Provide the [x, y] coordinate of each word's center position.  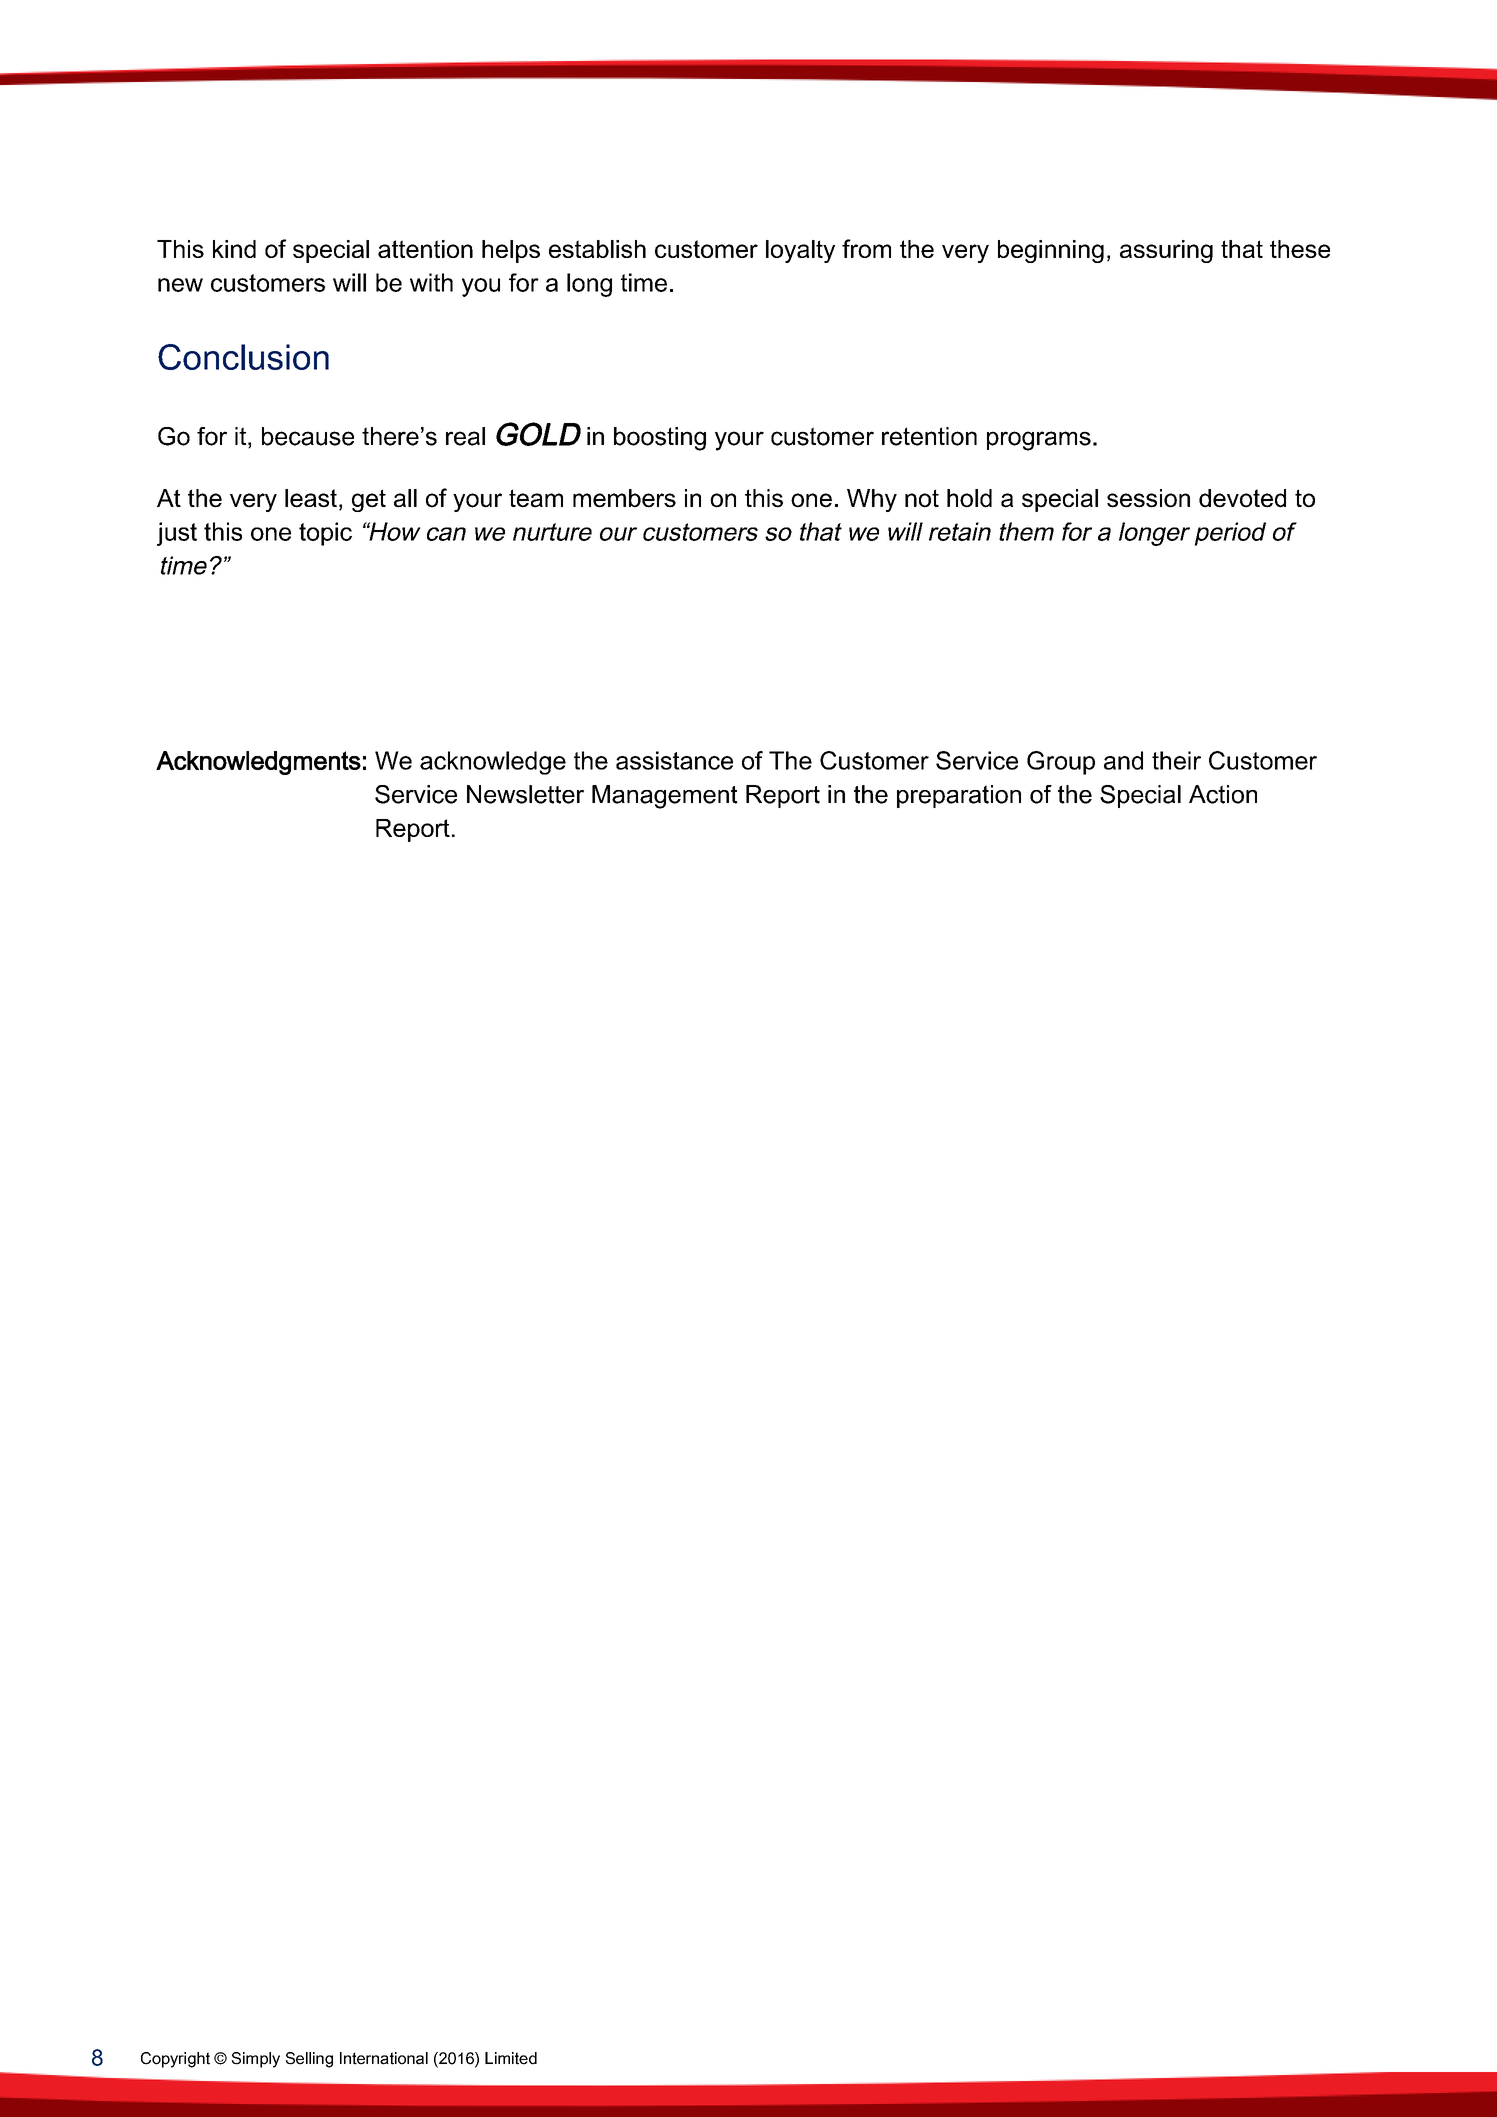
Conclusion [243, 357]
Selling [309, 2060]
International [384, 2058]
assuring [1166, 251]
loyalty [800, 251]
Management [665, 797]
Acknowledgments [258, 763]
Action [1223, 794]
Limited [511, 2058]
